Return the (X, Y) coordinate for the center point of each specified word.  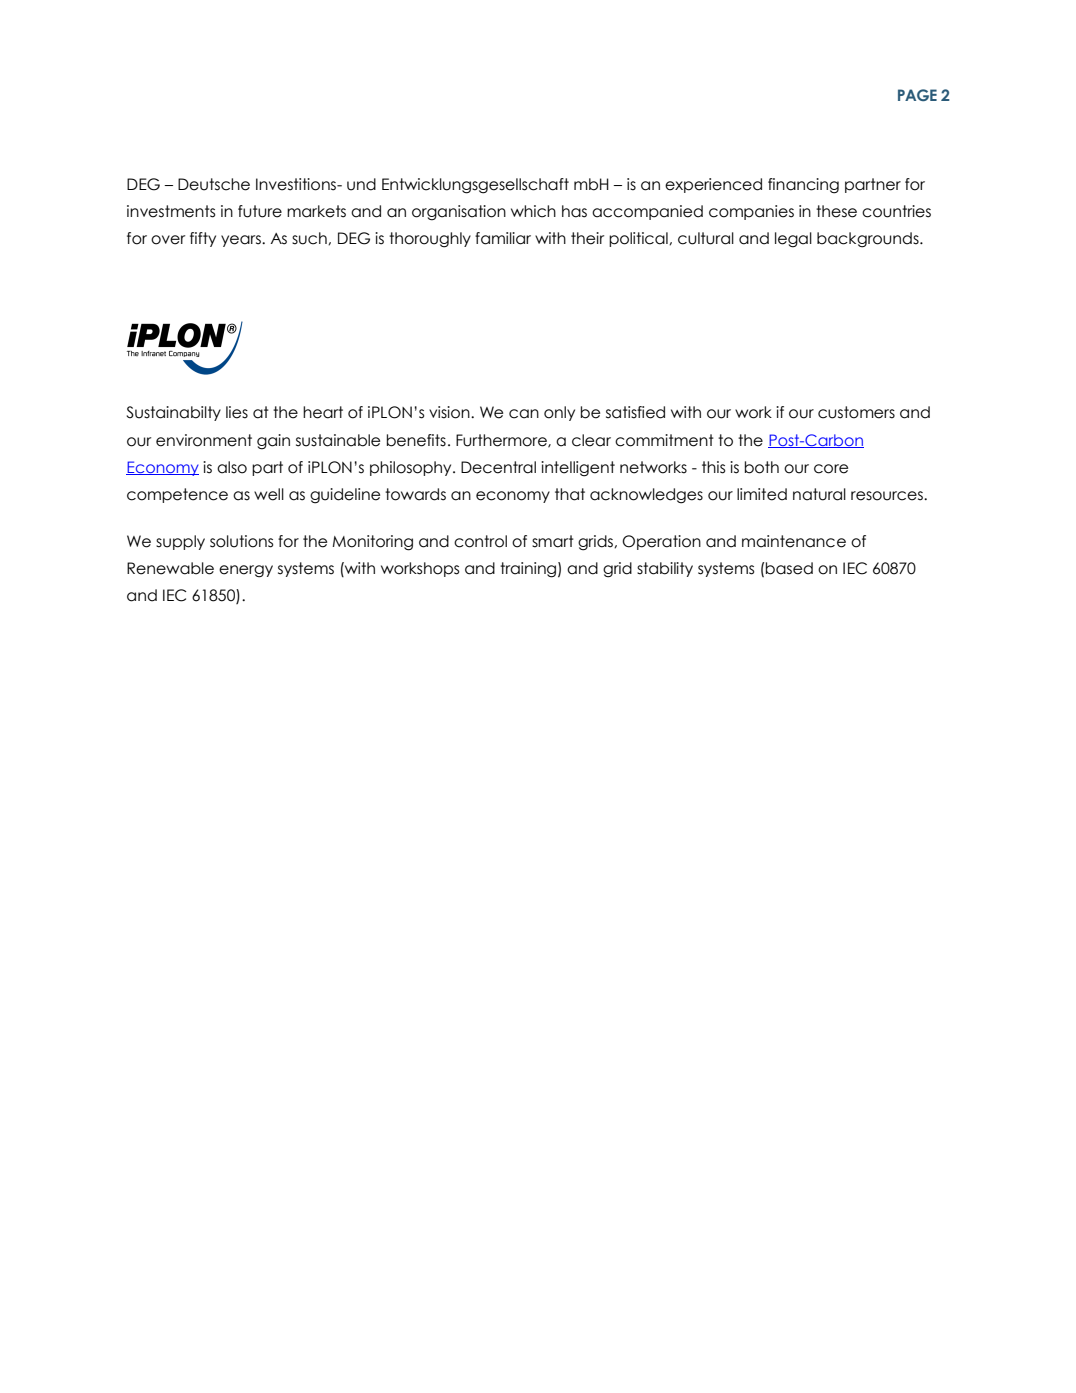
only (559, 413)
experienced (713, 185)
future (260, 211)
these (836, 211)
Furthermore (502, 441)
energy (246, 571)
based (789, 568)
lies (237, 412)
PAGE (917, 95)
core (831, 469)
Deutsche (214, 184)
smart (553, 541)
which (533, 211)
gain (273, 442)
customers (856, 412)
